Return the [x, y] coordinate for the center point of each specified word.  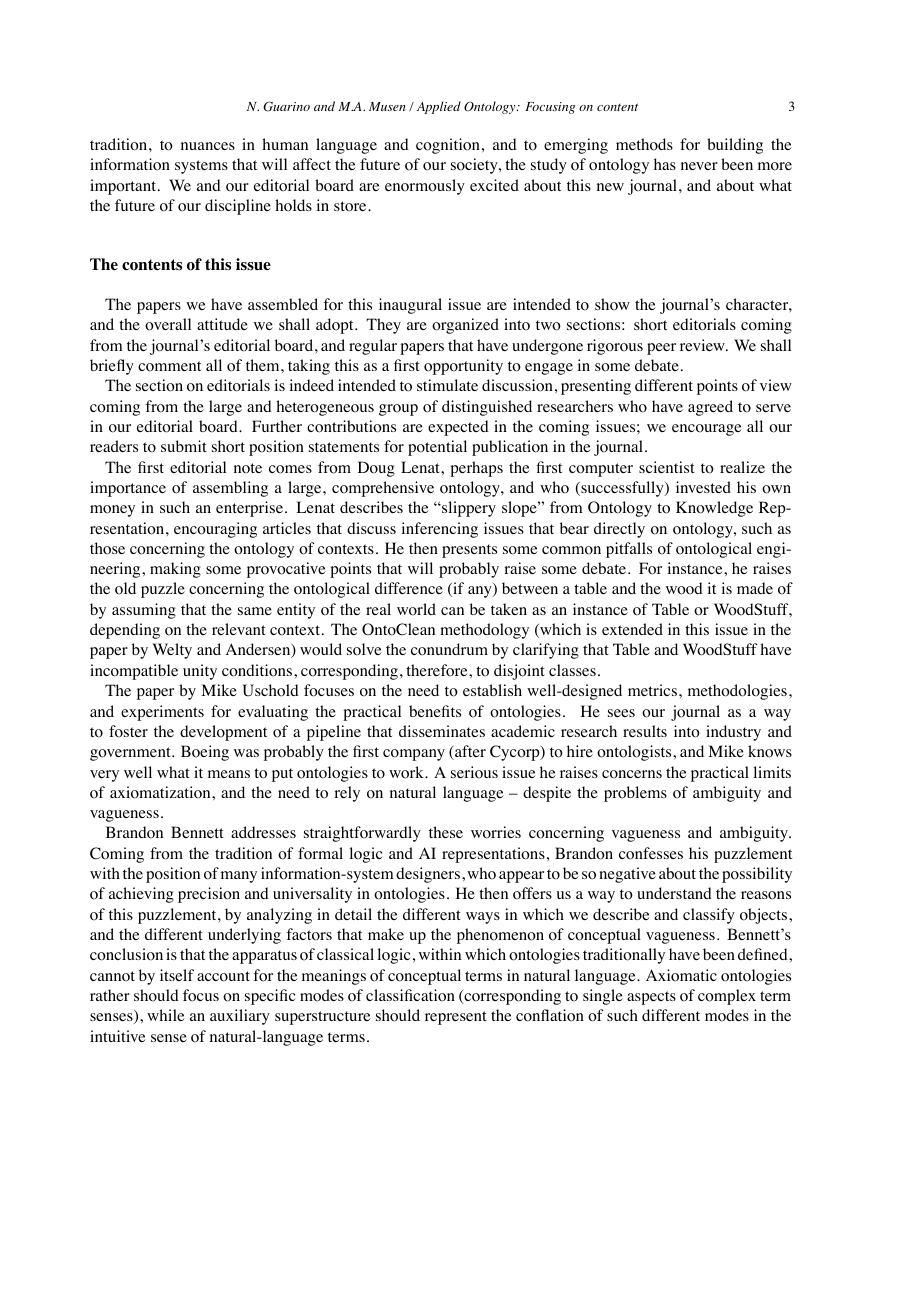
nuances [208, 146]
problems [635, 794]
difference [409, 588]
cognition [448, 146]
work [407, 772]
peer [661, 349]
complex [727, 997]
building [735, 146]
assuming [144, 611]
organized [465, 326]
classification [410, 995]
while [165, 1015]
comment [169, 366]
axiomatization [161, 792]
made [755, 588]
